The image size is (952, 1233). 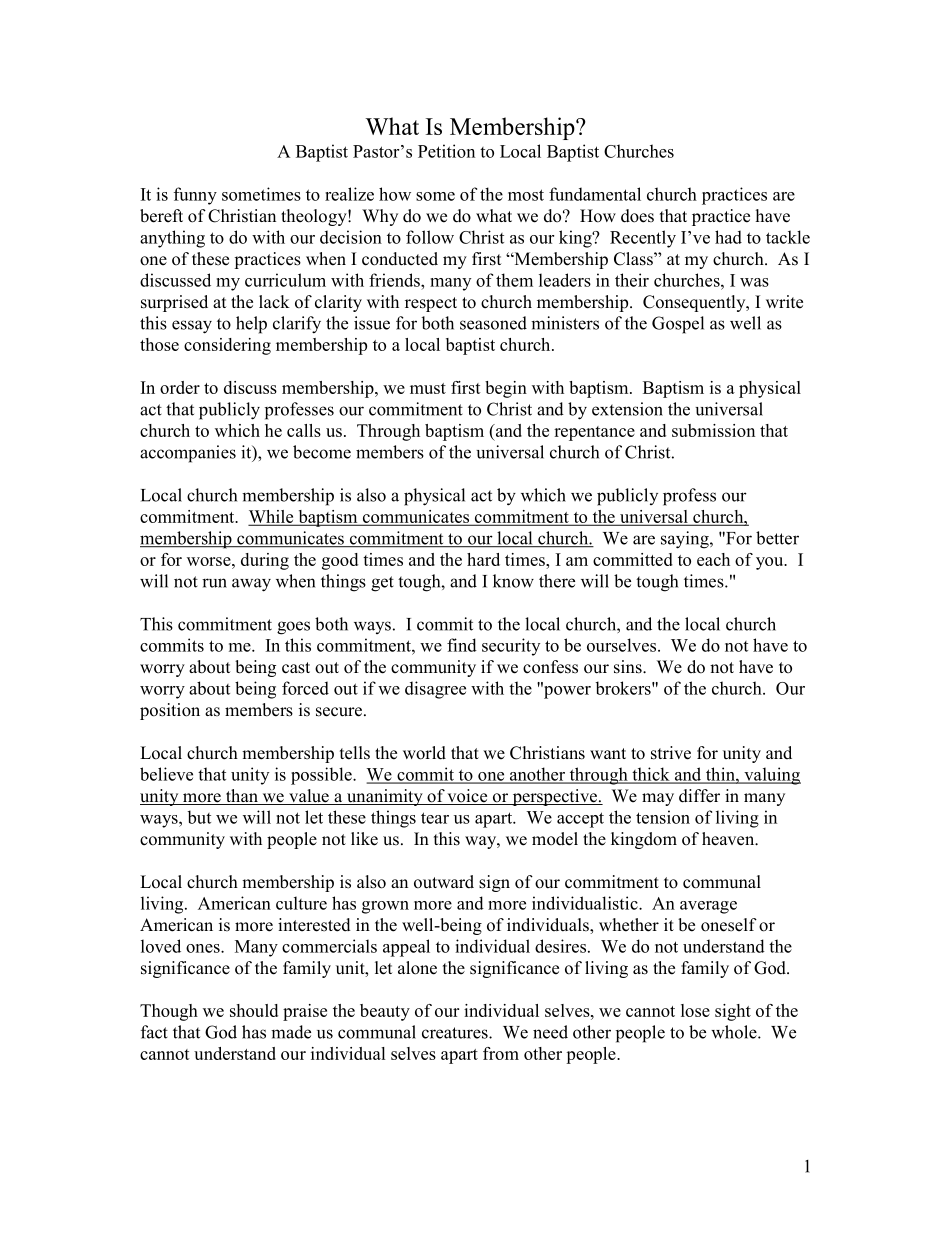 What do you see at coordinates (254, 1010) in the document?
I see `should` at bounding box center [254, 1010].
